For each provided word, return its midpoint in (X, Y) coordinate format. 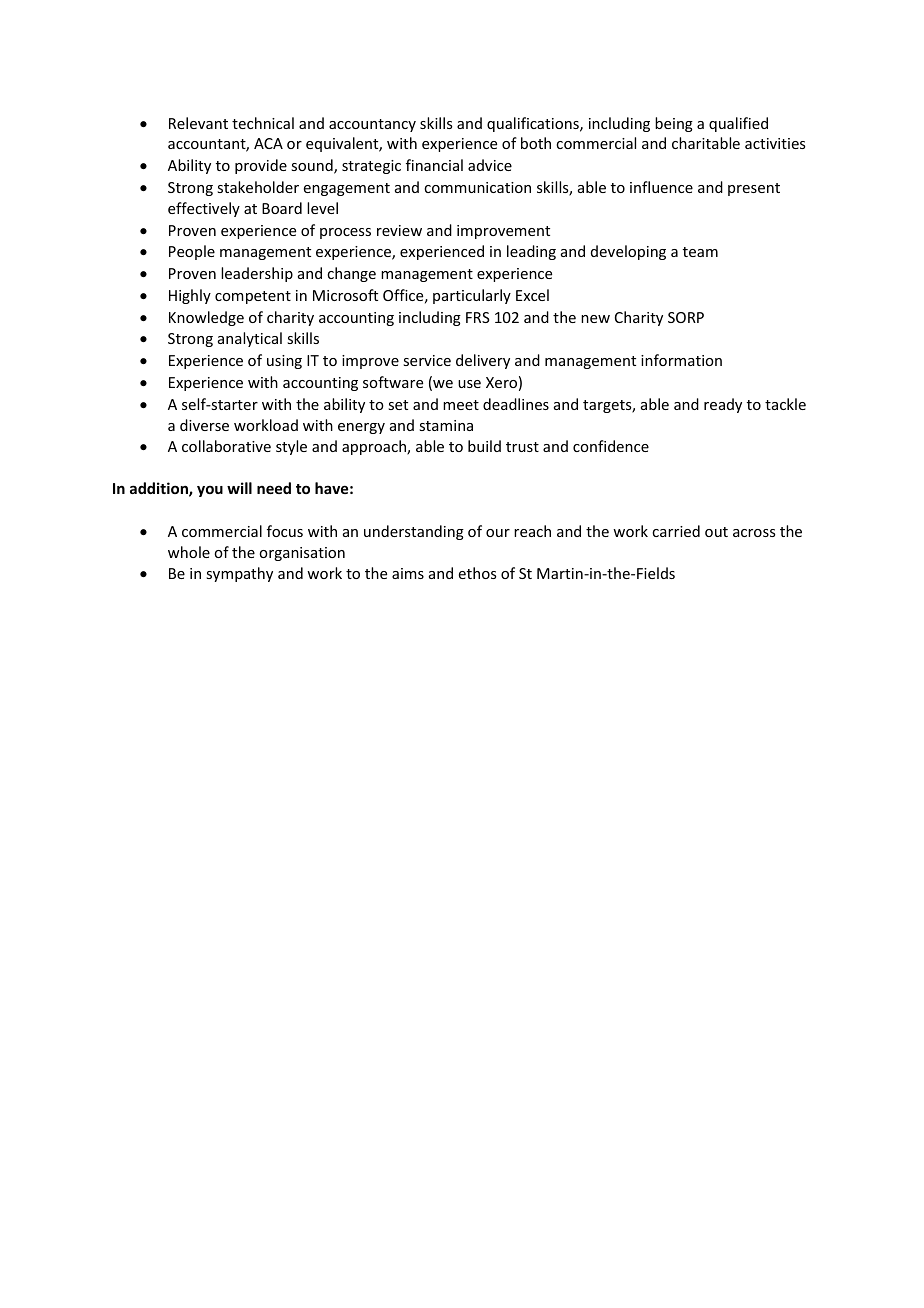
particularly (472, 296)
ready (723, 405)
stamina (446, 425)
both (536, 143)
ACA (268, 143)
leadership (257, 274)
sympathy (239, 574)
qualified (738, 124)
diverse (204, 425)
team (700, 252)
